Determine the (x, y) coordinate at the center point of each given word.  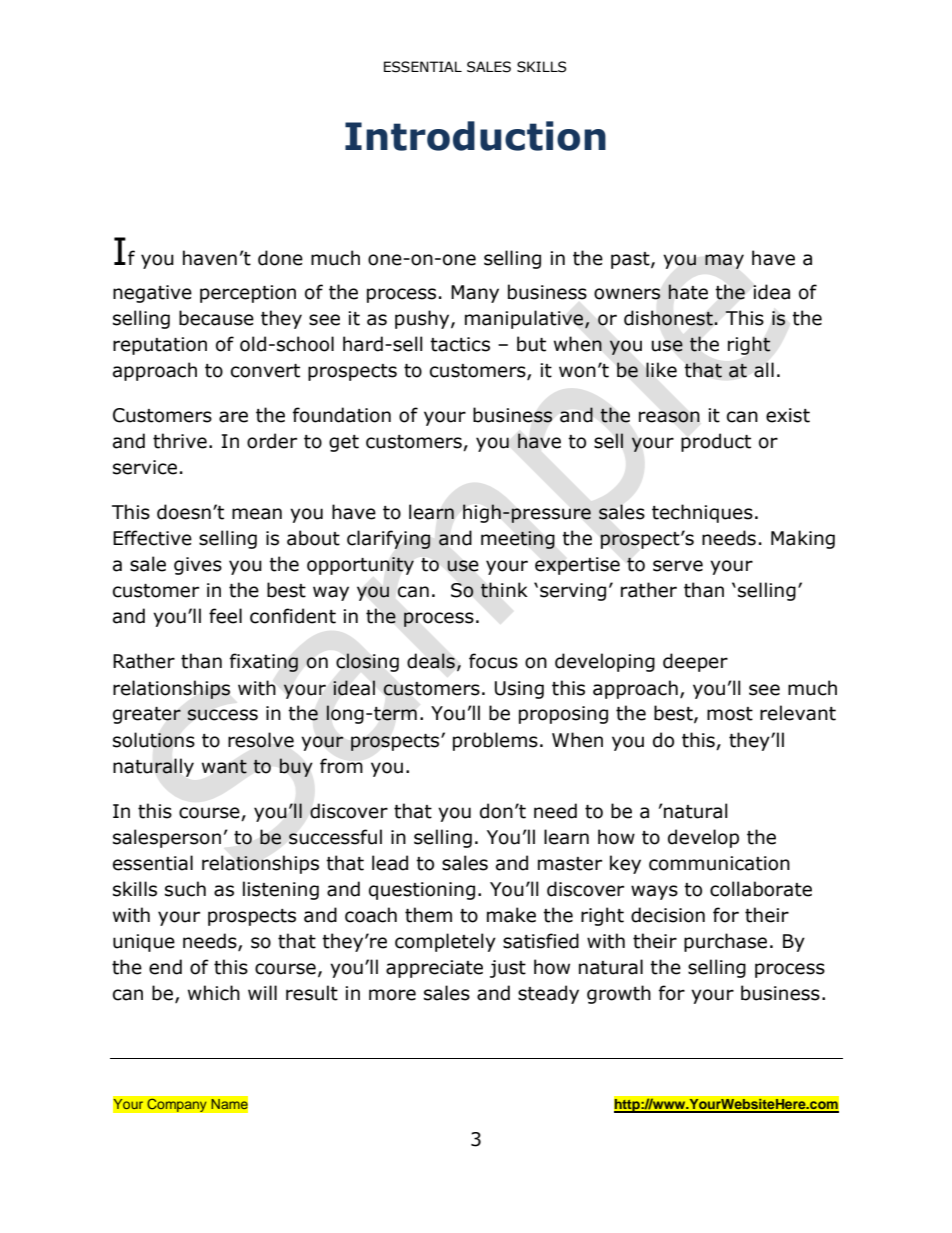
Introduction (475, 136)
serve (678, 566)
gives (198, 566)
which (214, 993)
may (724, 261)
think (504, 590)
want (224, 767)
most (730, 714)
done (280, 258)
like (661, 370)
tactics (460, 344)
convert (265, 371)
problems (495, 741)
